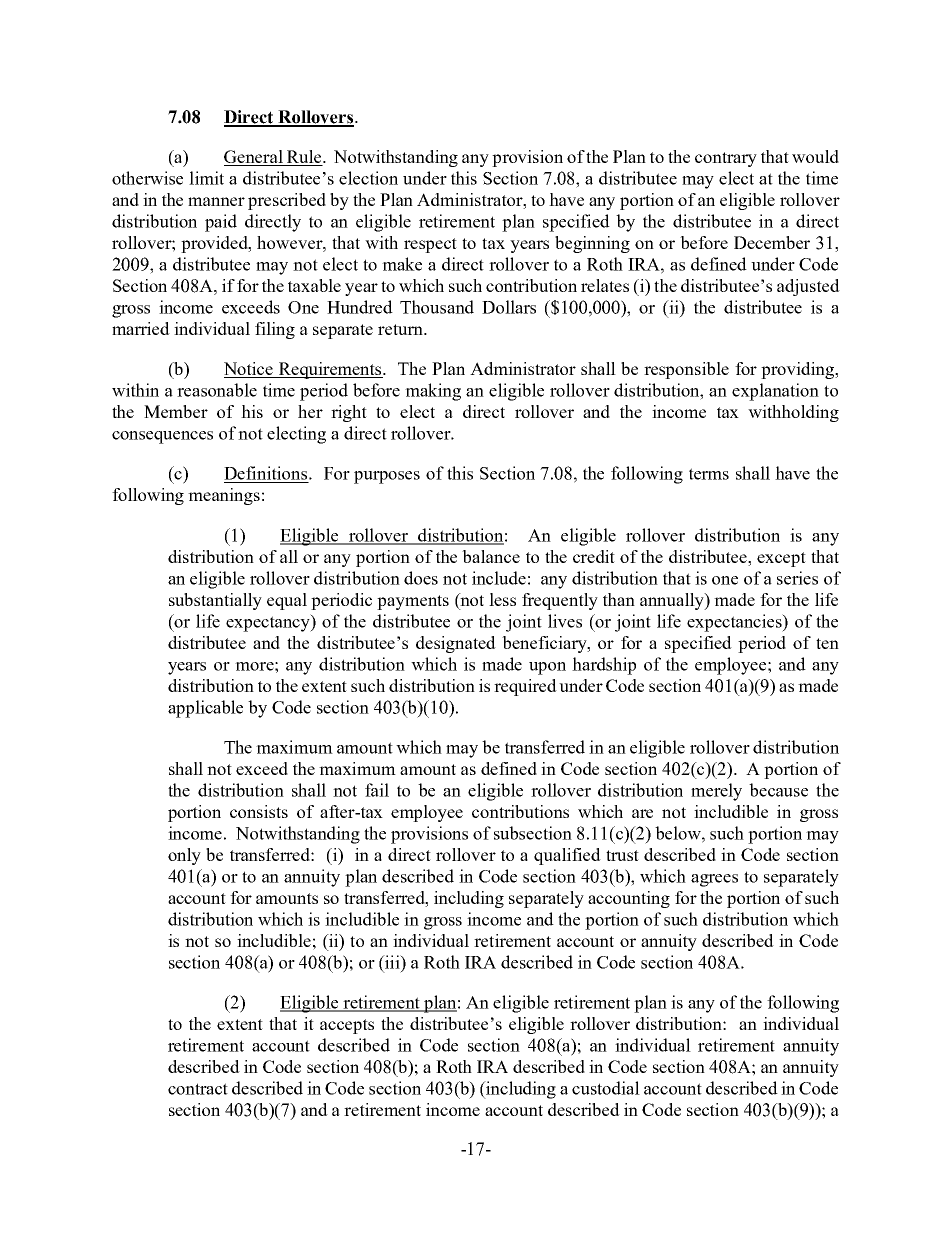  Describe the element at coordinates (525, 687) in the document. I see `required` at that location.
